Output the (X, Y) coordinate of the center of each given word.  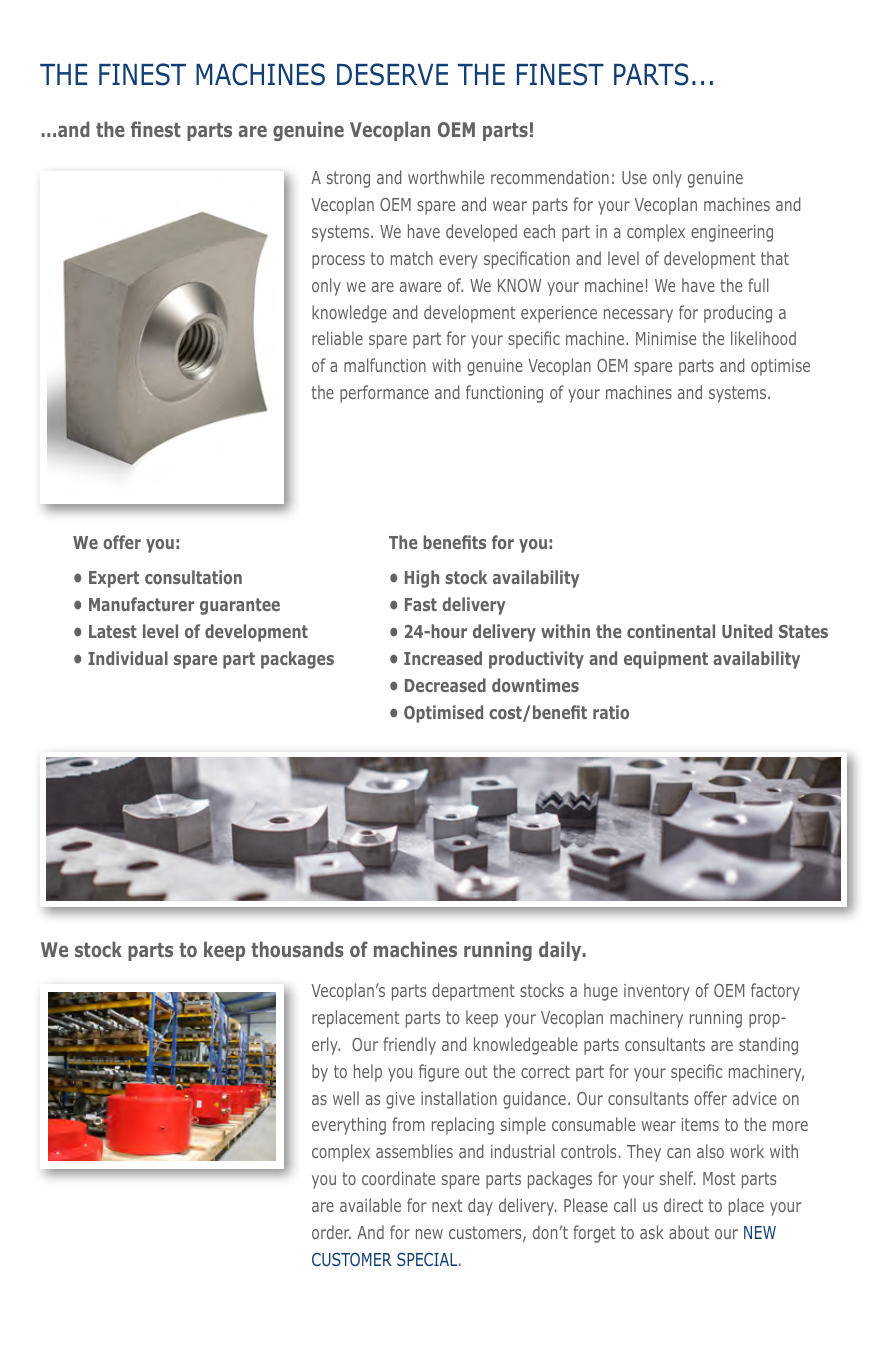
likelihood (763, 338)
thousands (297, 949)
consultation (193, 577)
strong (348, 179)
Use (634, 177)
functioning (504, 394)
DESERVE (392, 74)
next (447, 1205)
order (331, 1232)
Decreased (445, 685)
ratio (611, 712)
